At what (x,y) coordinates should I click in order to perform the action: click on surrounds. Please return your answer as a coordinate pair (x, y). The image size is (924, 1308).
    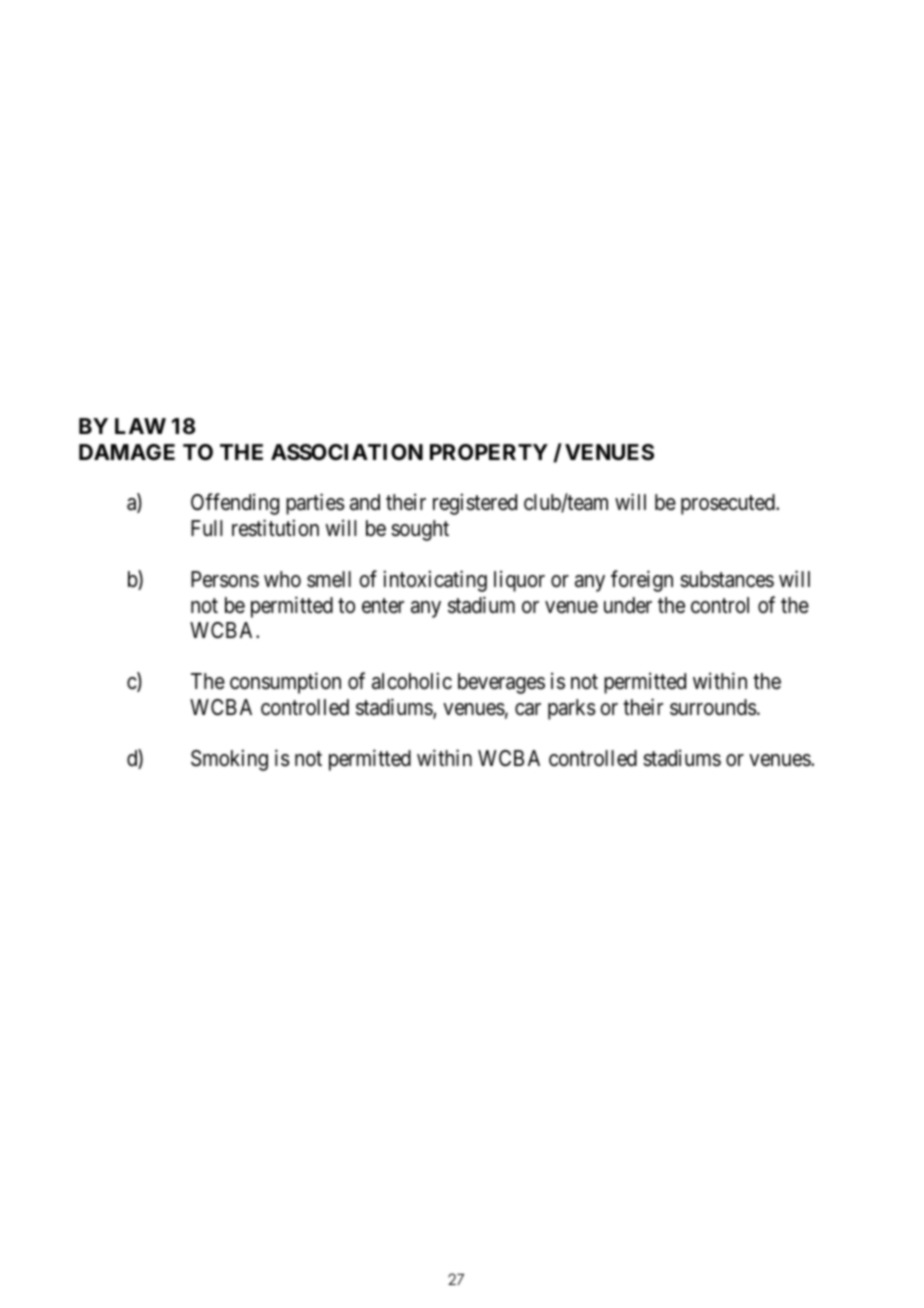
    Looking at the image, I should click on (713, 707).
